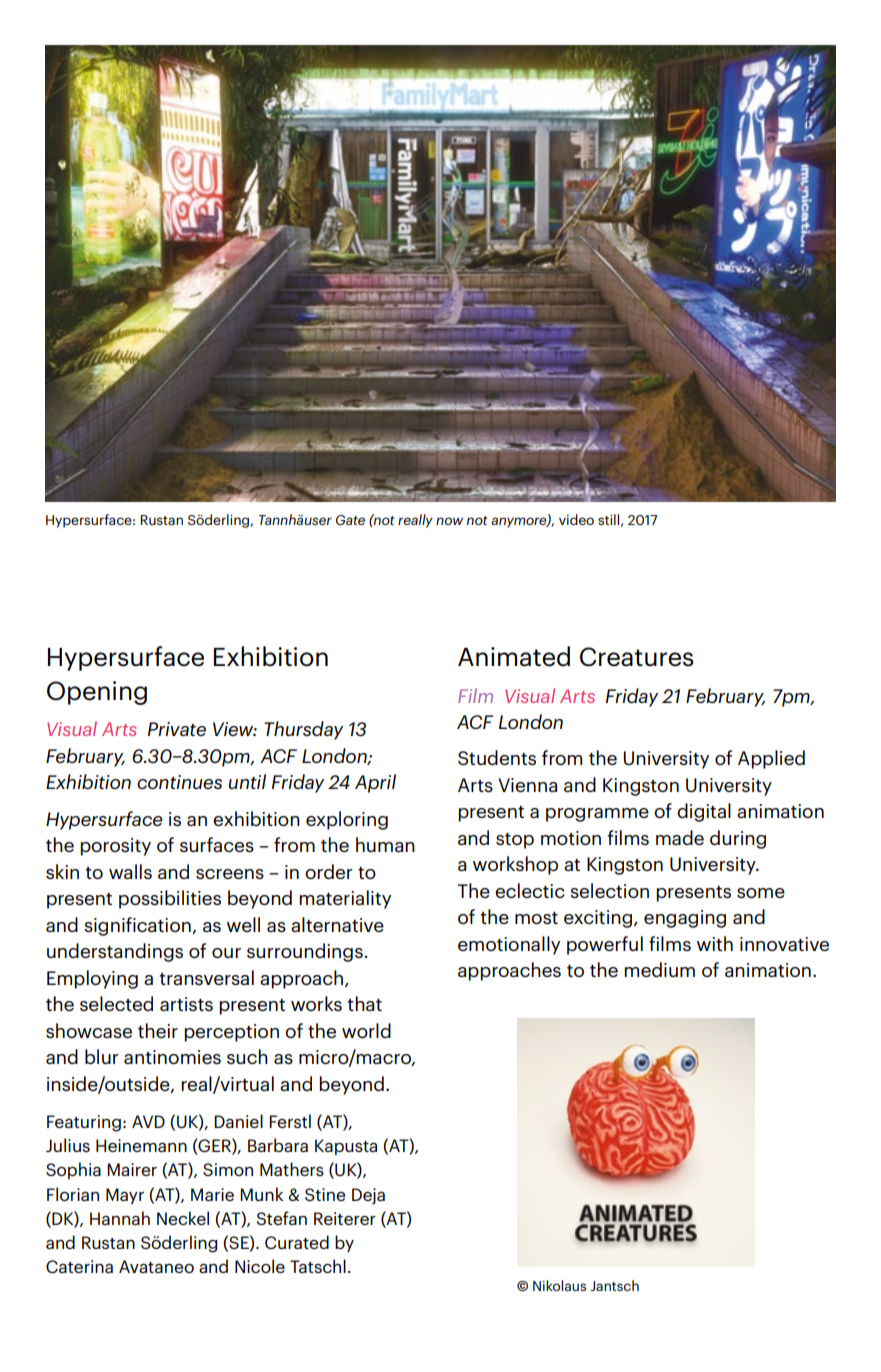 The image size is (881, 1372). What do you see at coordinates (177, 729) in the screenshot?
I see `Private` at bounding box center [177, 729].
